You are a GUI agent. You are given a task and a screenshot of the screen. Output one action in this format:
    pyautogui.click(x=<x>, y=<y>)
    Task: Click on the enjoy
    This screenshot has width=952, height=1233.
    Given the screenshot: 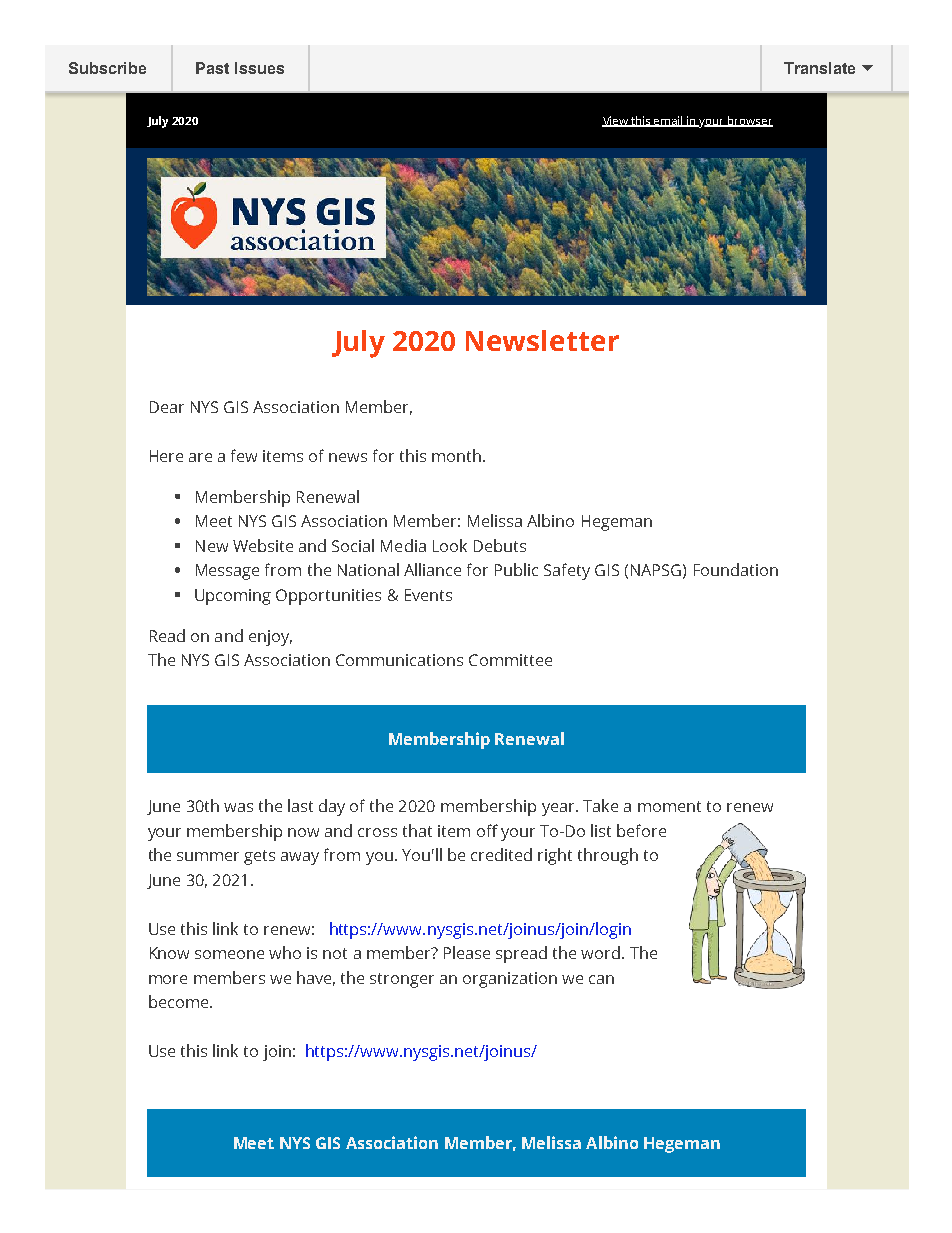 What is the action you would take?
    pyautogui.click(x=270, y=638)
